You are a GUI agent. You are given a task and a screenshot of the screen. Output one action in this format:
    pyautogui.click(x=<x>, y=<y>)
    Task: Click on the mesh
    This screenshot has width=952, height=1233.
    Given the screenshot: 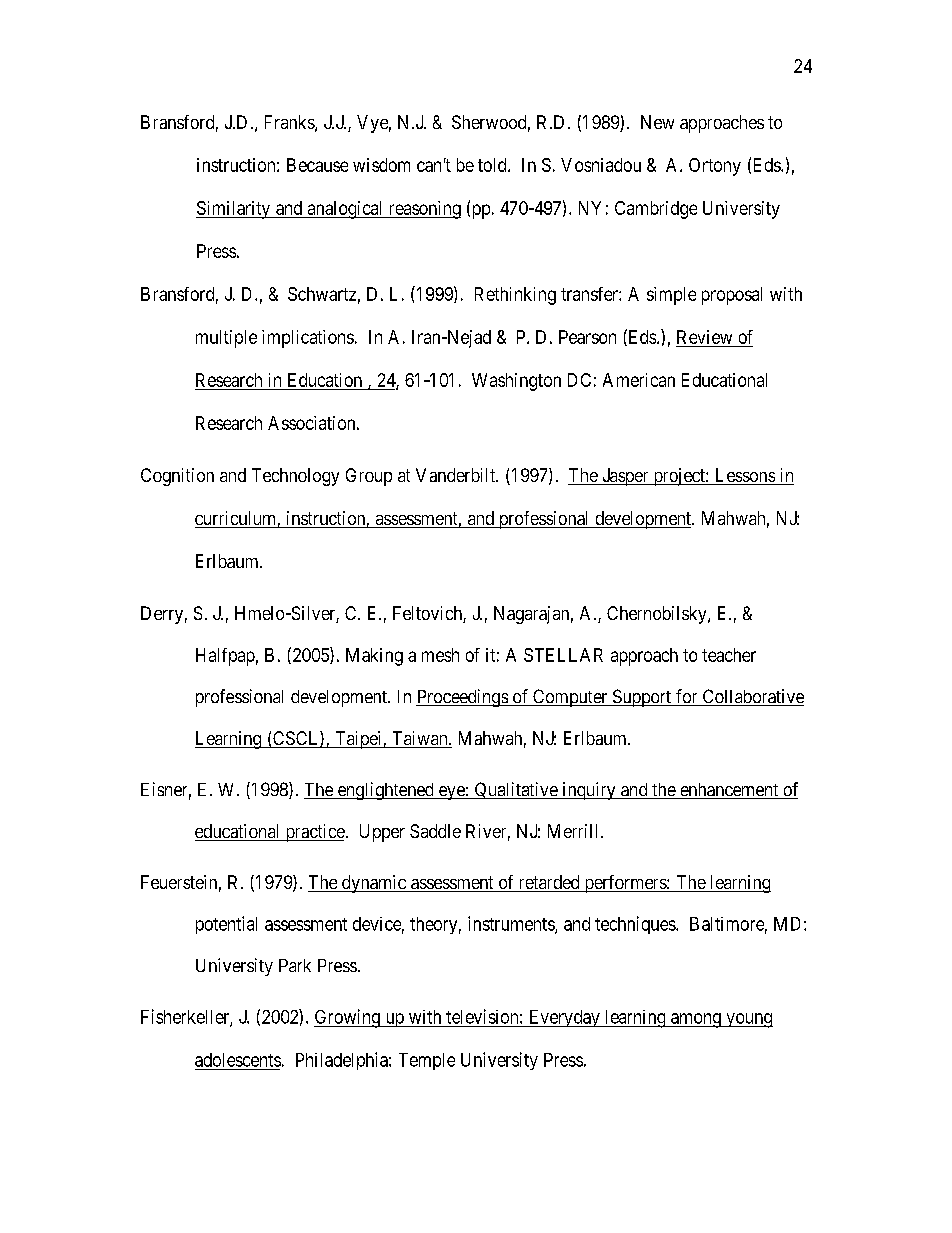 What is the action you would take?
    pyautogui.click(x=440, y=655)
